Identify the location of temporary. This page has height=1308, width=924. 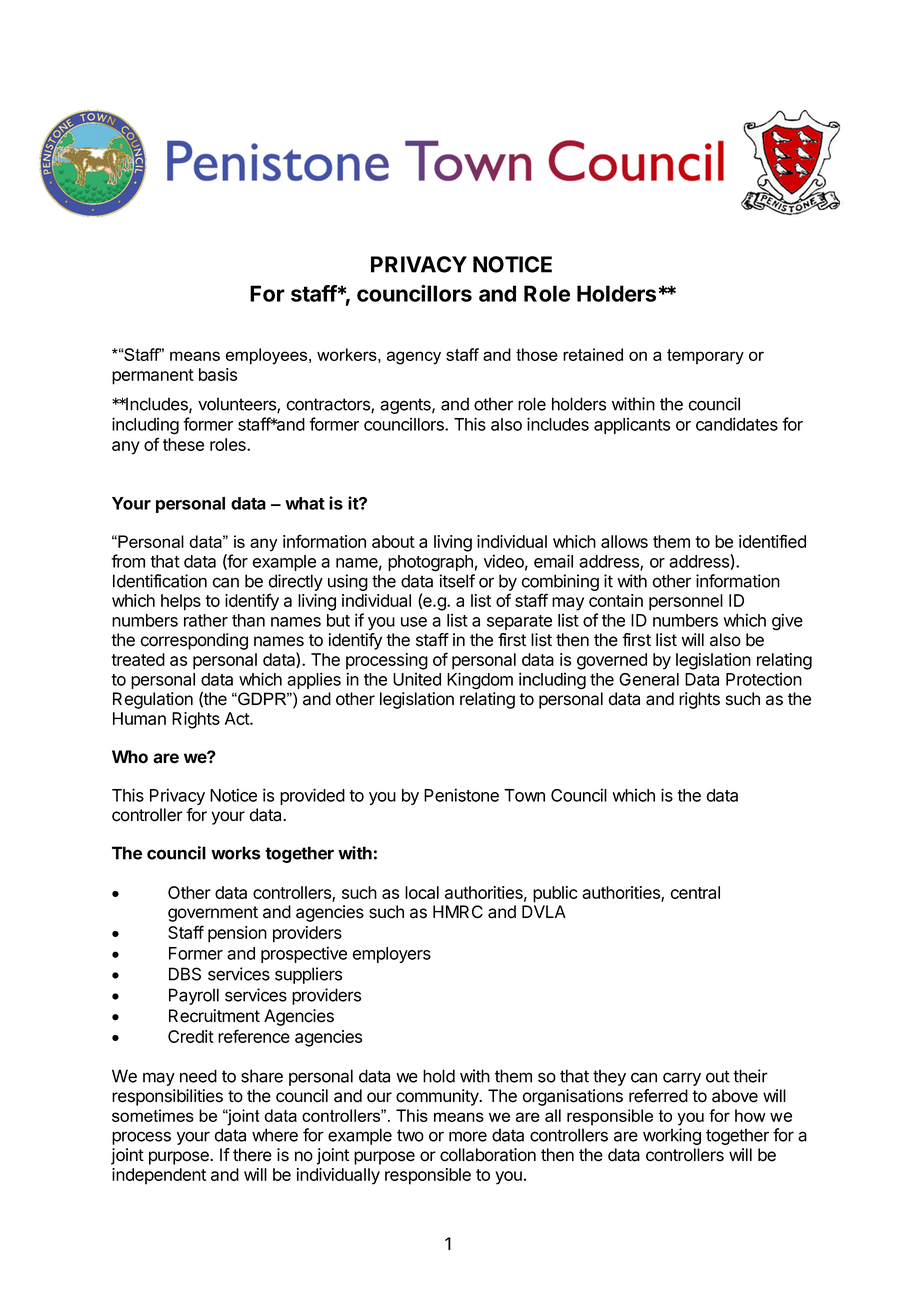
(705, 357).
